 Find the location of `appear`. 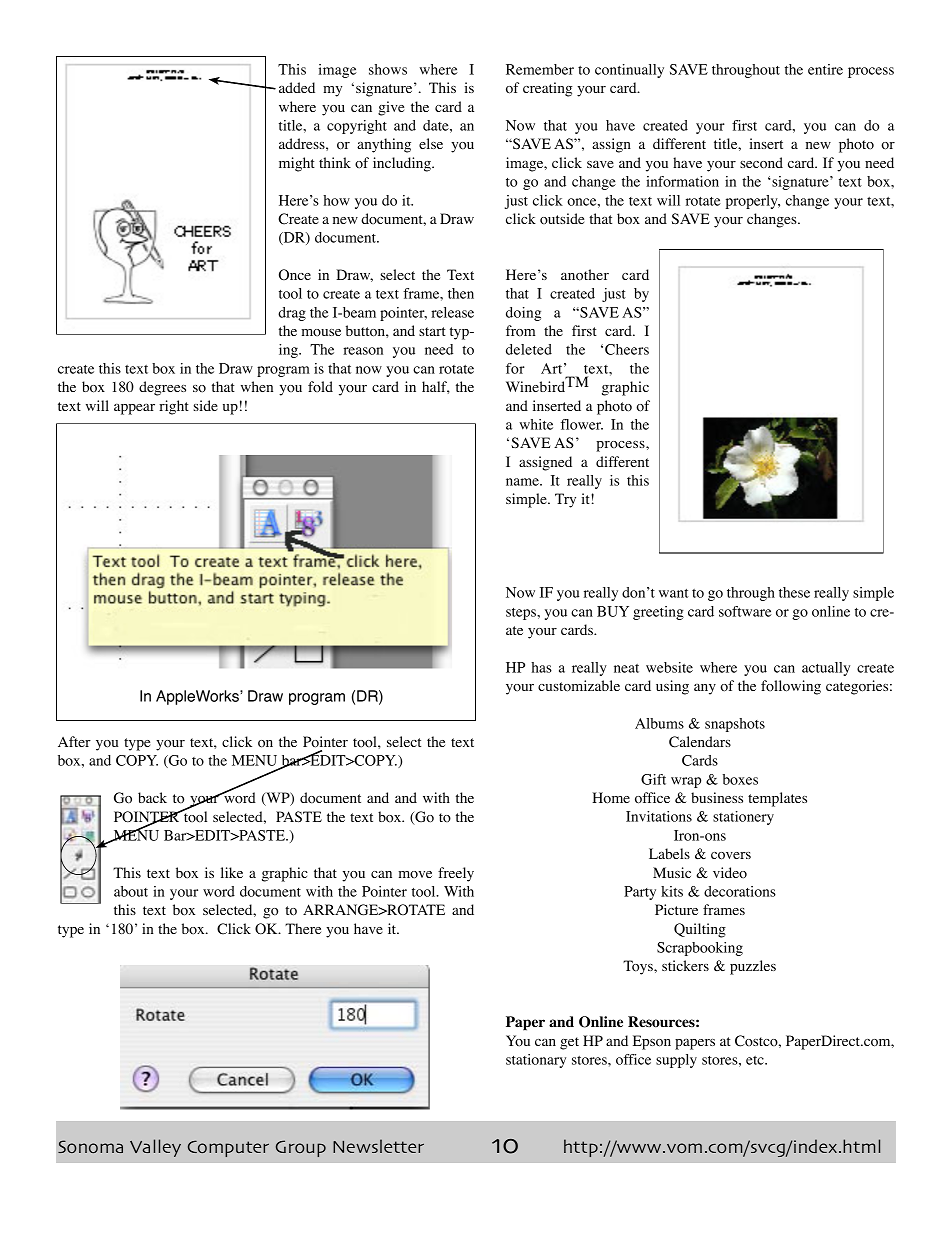

appear is located at coordinates (134, 409).
